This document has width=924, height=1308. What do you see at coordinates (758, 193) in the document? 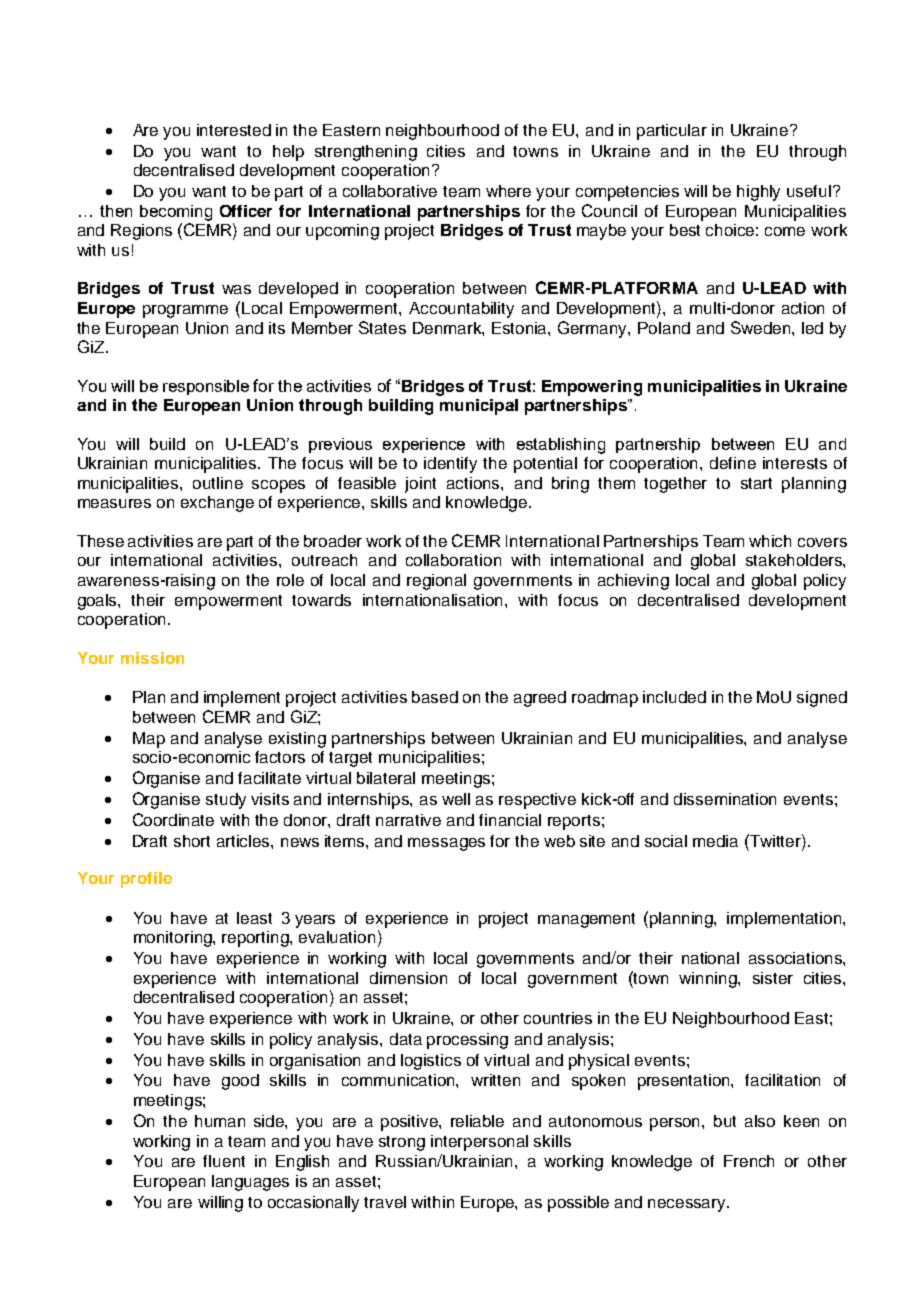
I see `highly` at bounding box center [758, 193].
